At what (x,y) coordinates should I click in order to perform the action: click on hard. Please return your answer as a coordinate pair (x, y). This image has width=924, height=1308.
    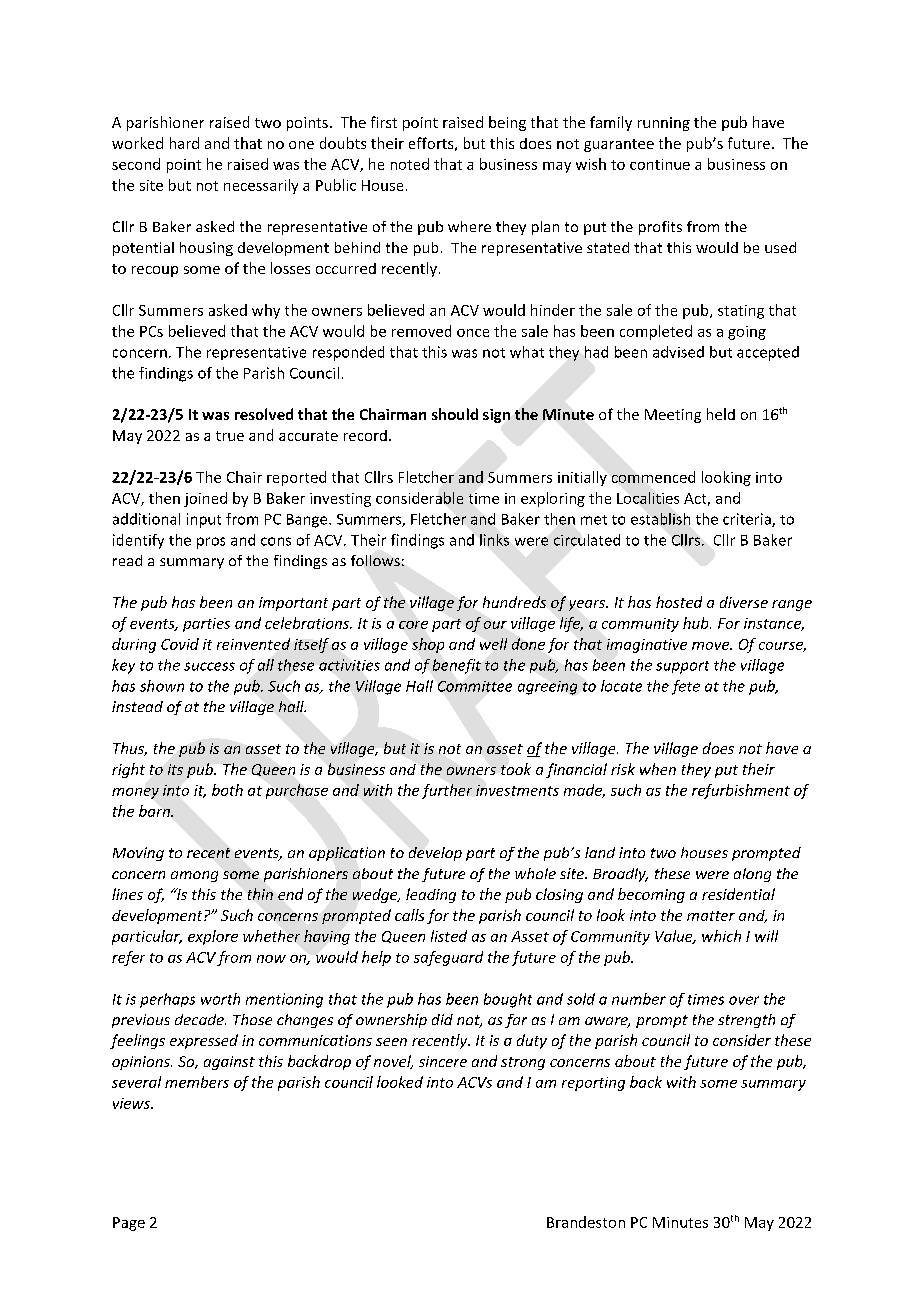
    Looking at the image, I should click on (184, 143).
